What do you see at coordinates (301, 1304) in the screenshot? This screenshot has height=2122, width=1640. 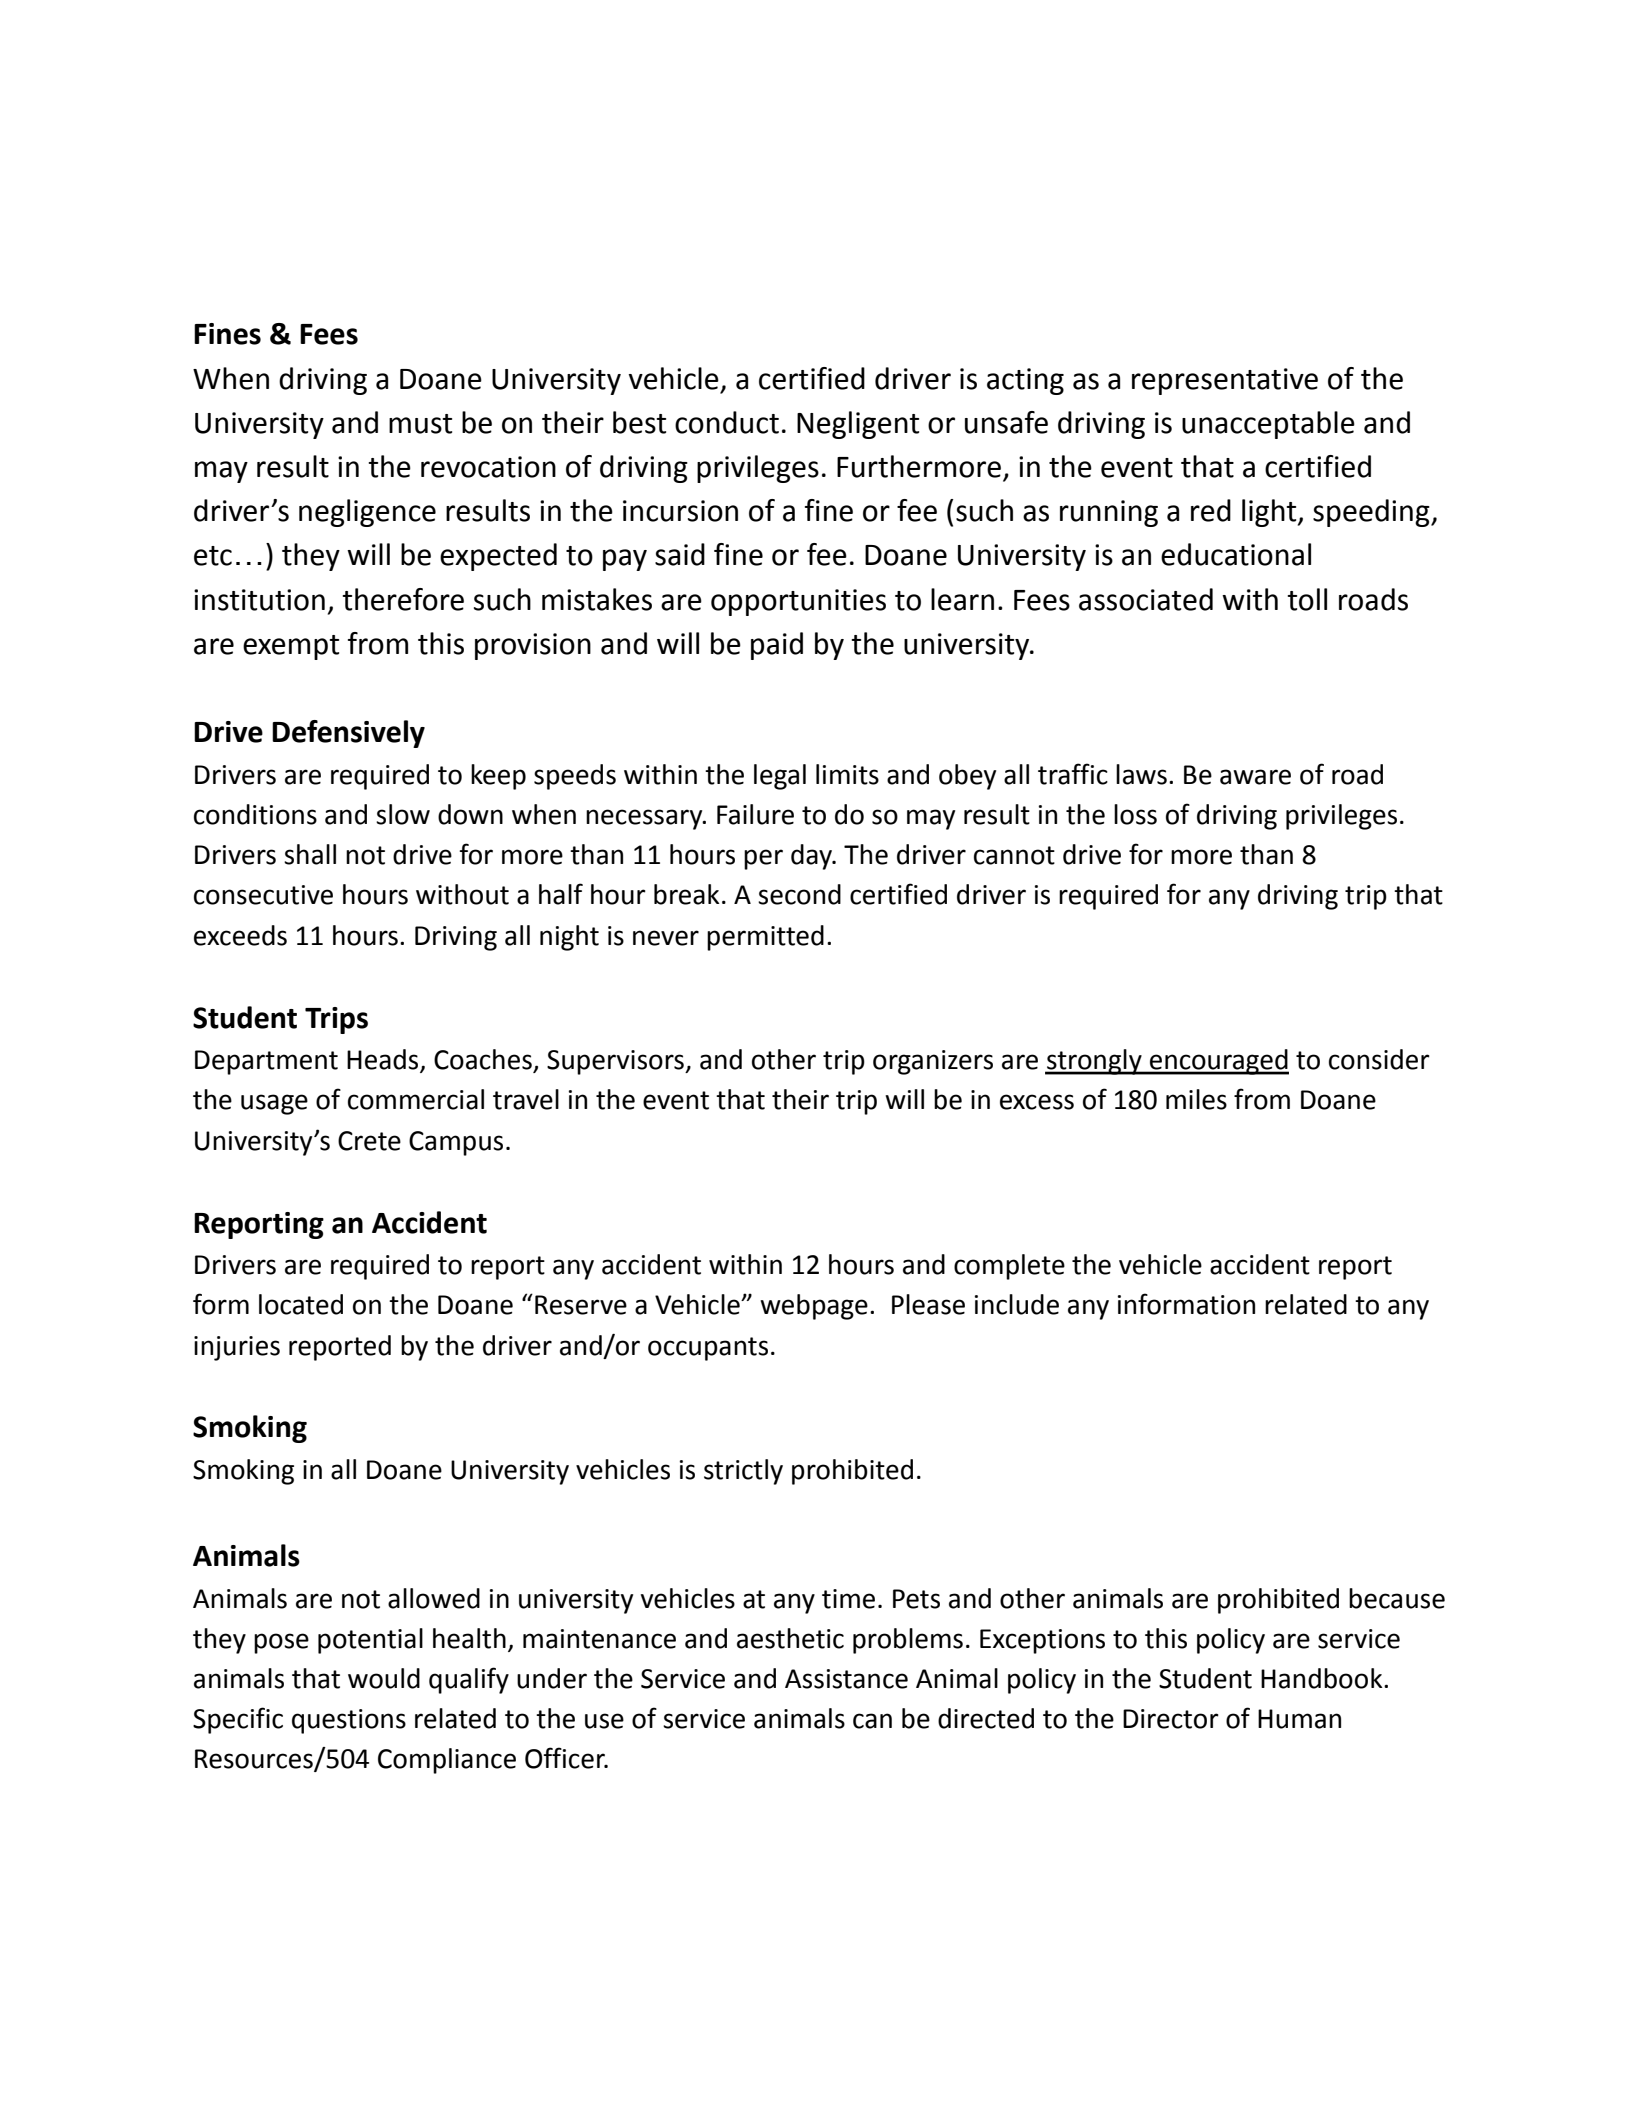 I see `located` at bounding box center [301, 1304].
